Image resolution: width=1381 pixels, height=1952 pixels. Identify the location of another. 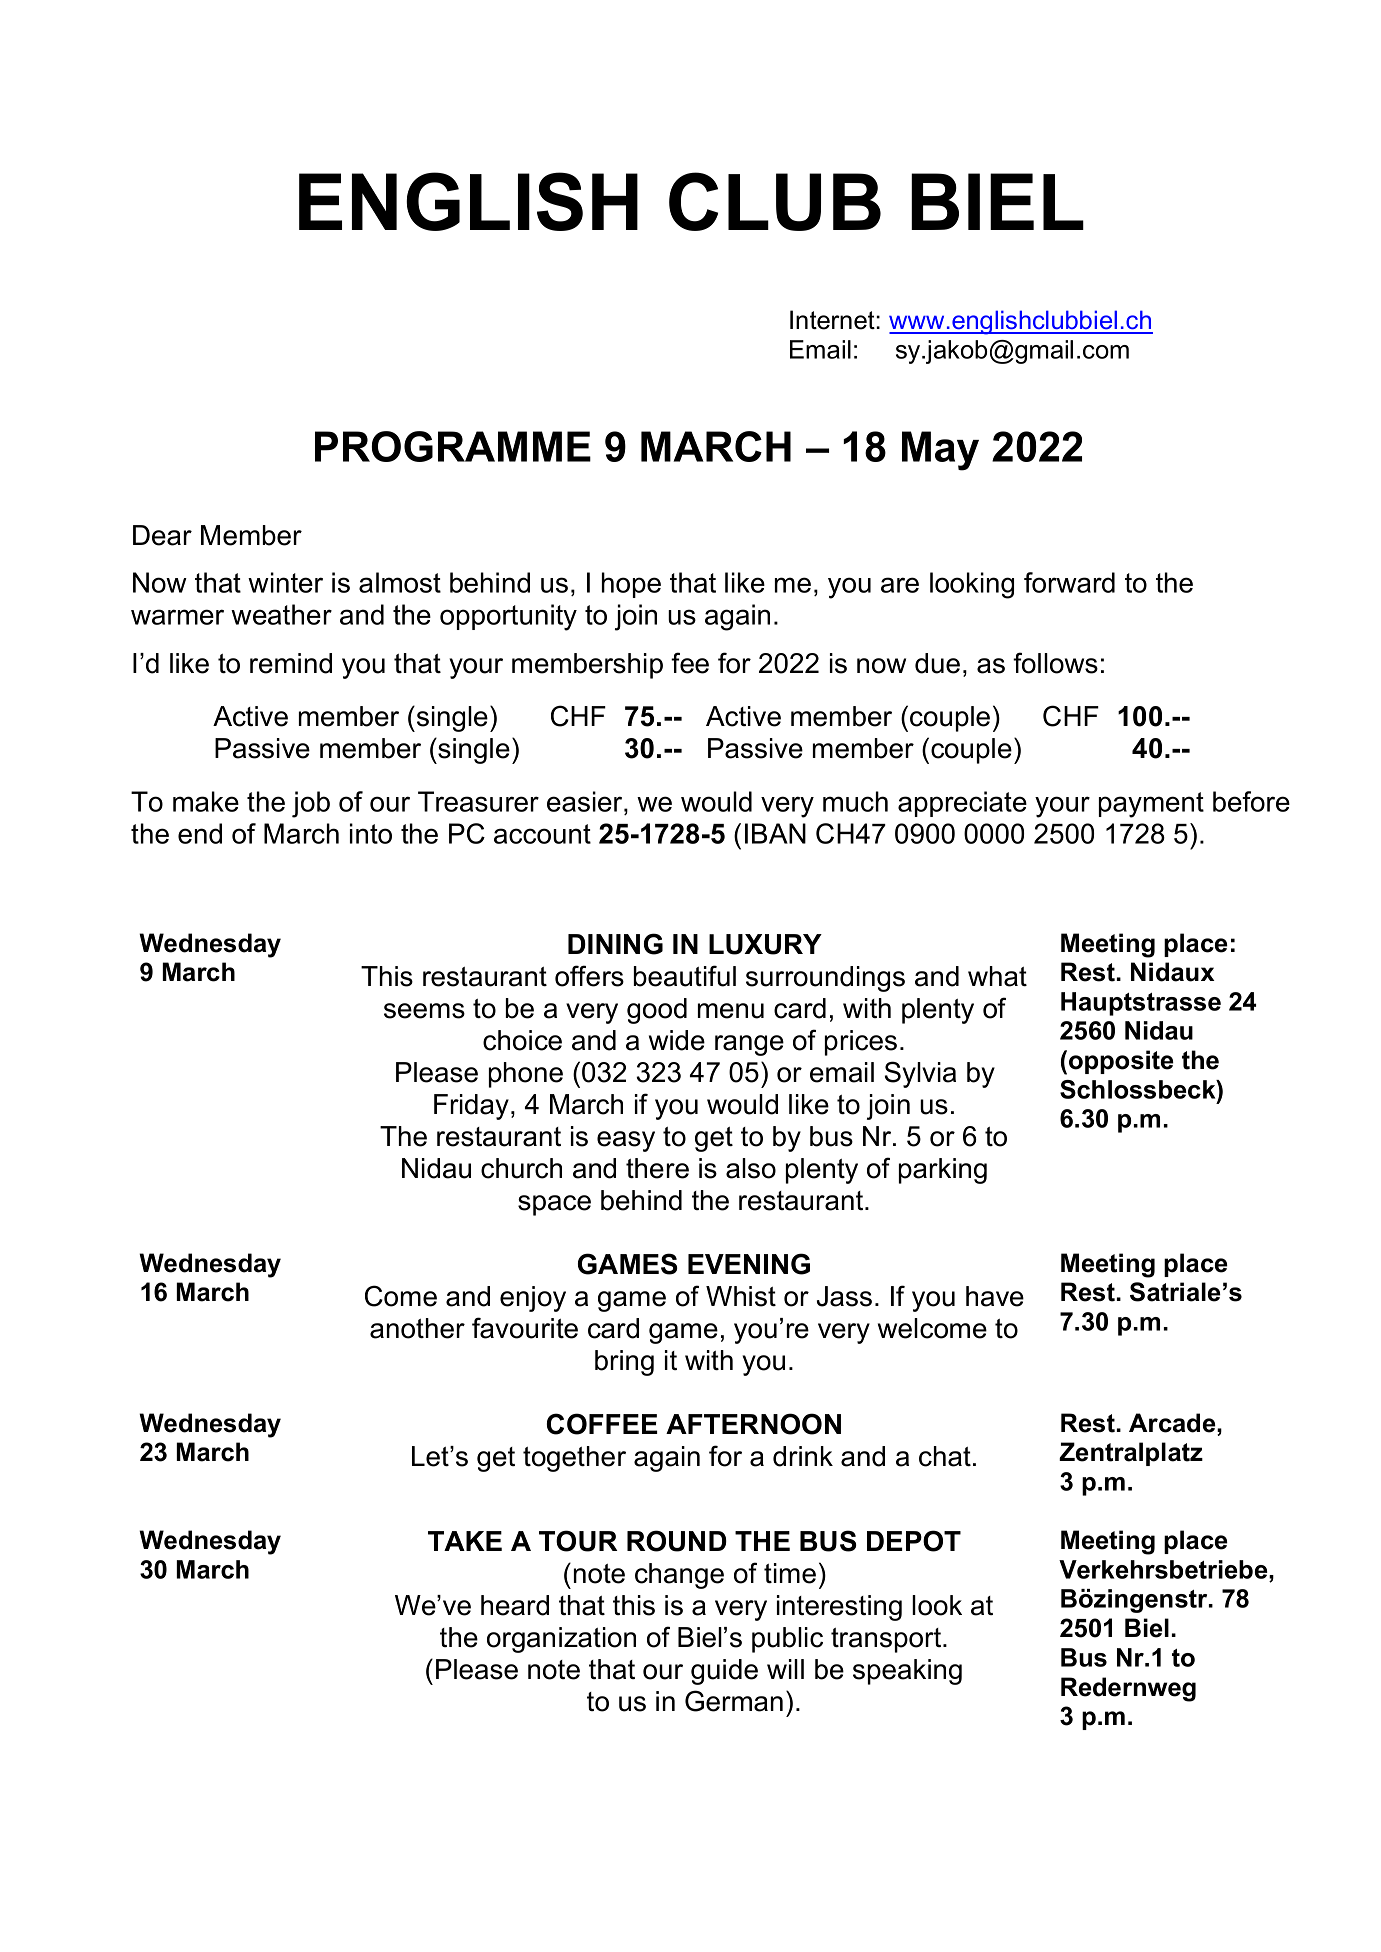
(417, 1328).
